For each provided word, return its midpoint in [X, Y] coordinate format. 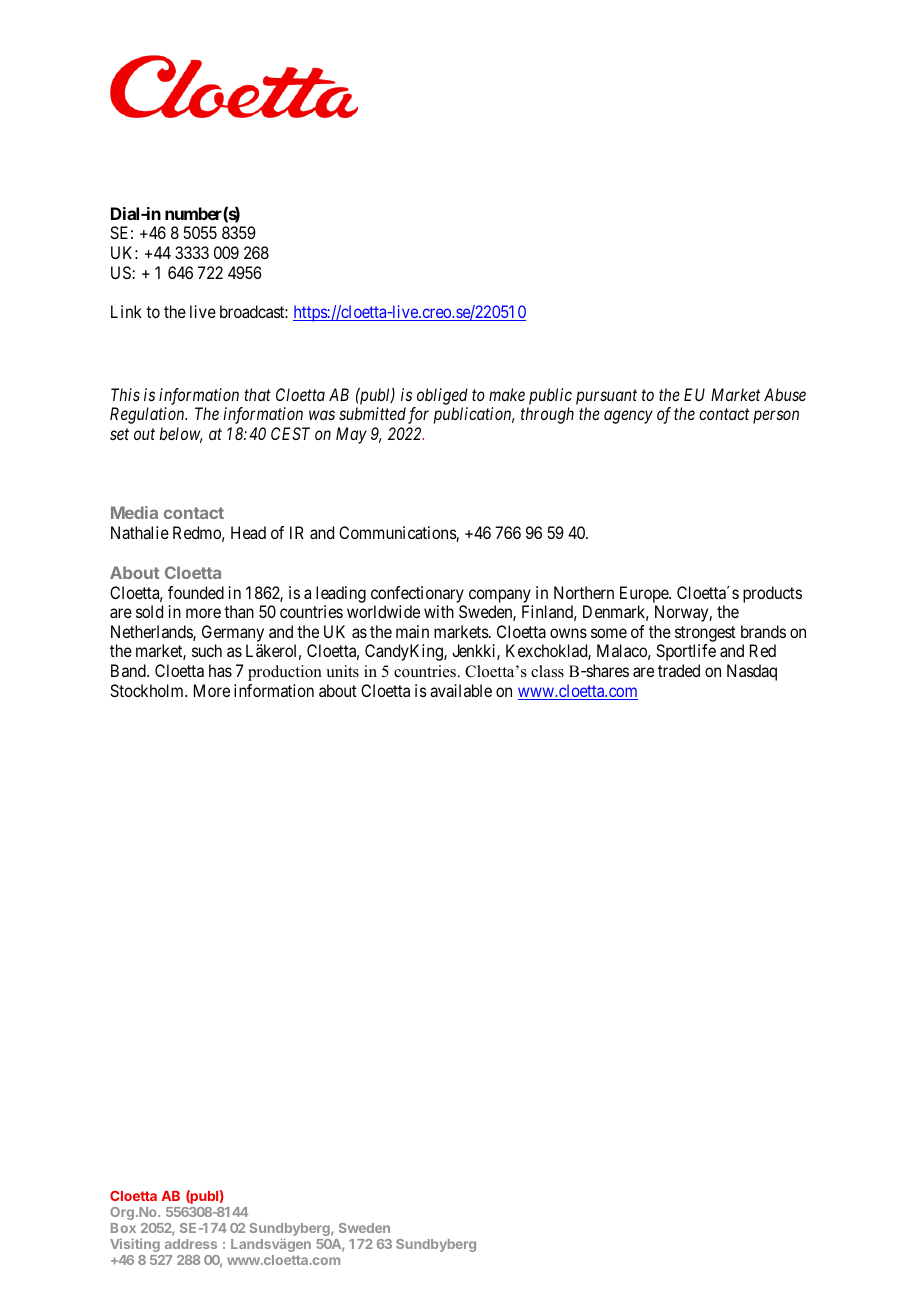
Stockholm [148, 690]
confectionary [417, 594]
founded [196, 592]
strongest [705, 634]
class [547, 671]
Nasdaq [752, 672]
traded [679, 670]
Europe [645, 594]
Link [126, 311]
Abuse [785, 394]
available [461, 690]
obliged [442, 396]
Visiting [135, 1245]
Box [123, 1228]
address [191, 1244]
